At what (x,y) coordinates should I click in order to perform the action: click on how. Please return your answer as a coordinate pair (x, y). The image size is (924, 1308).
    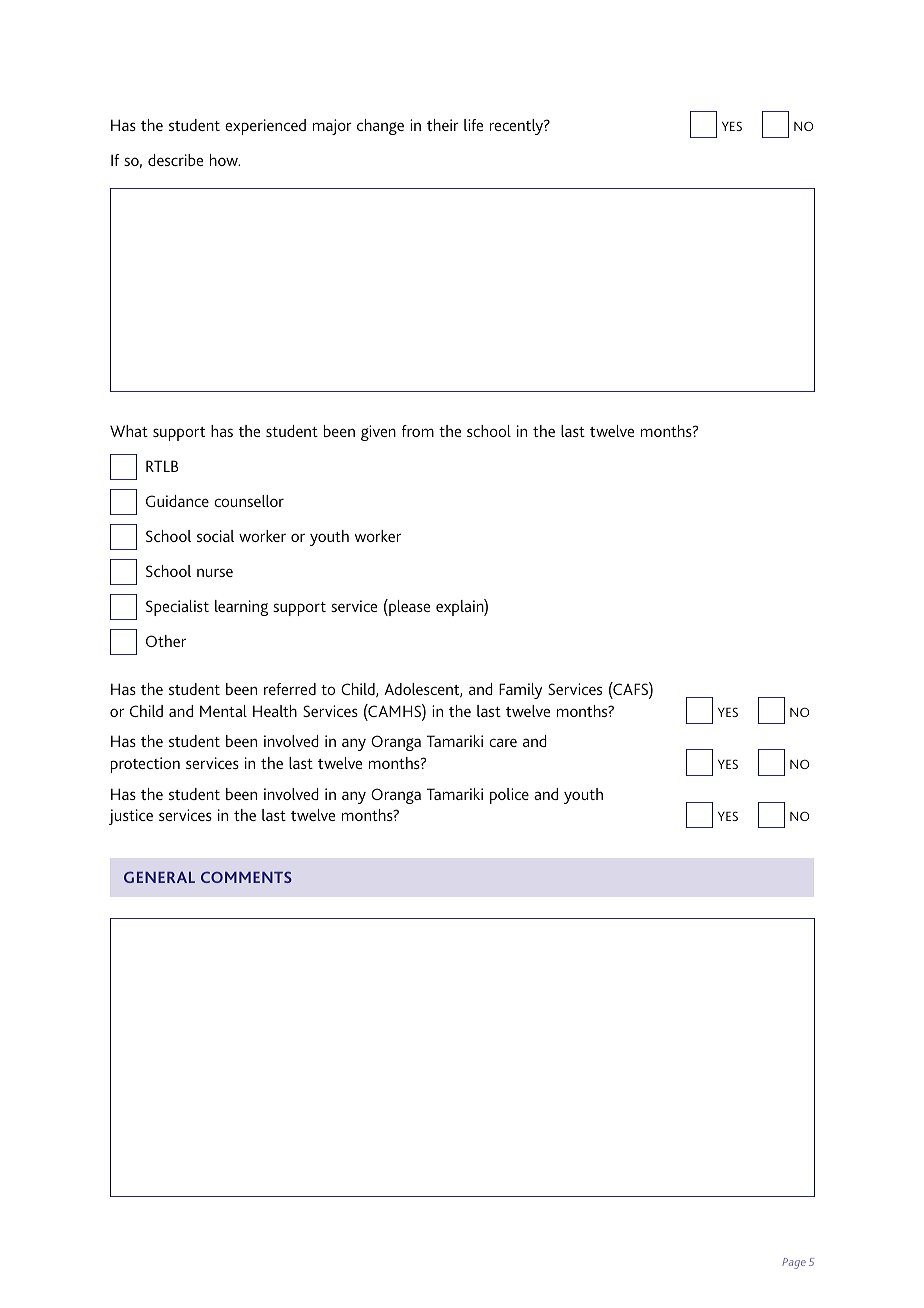
    Looking at the image, I should click on (225, 160).
